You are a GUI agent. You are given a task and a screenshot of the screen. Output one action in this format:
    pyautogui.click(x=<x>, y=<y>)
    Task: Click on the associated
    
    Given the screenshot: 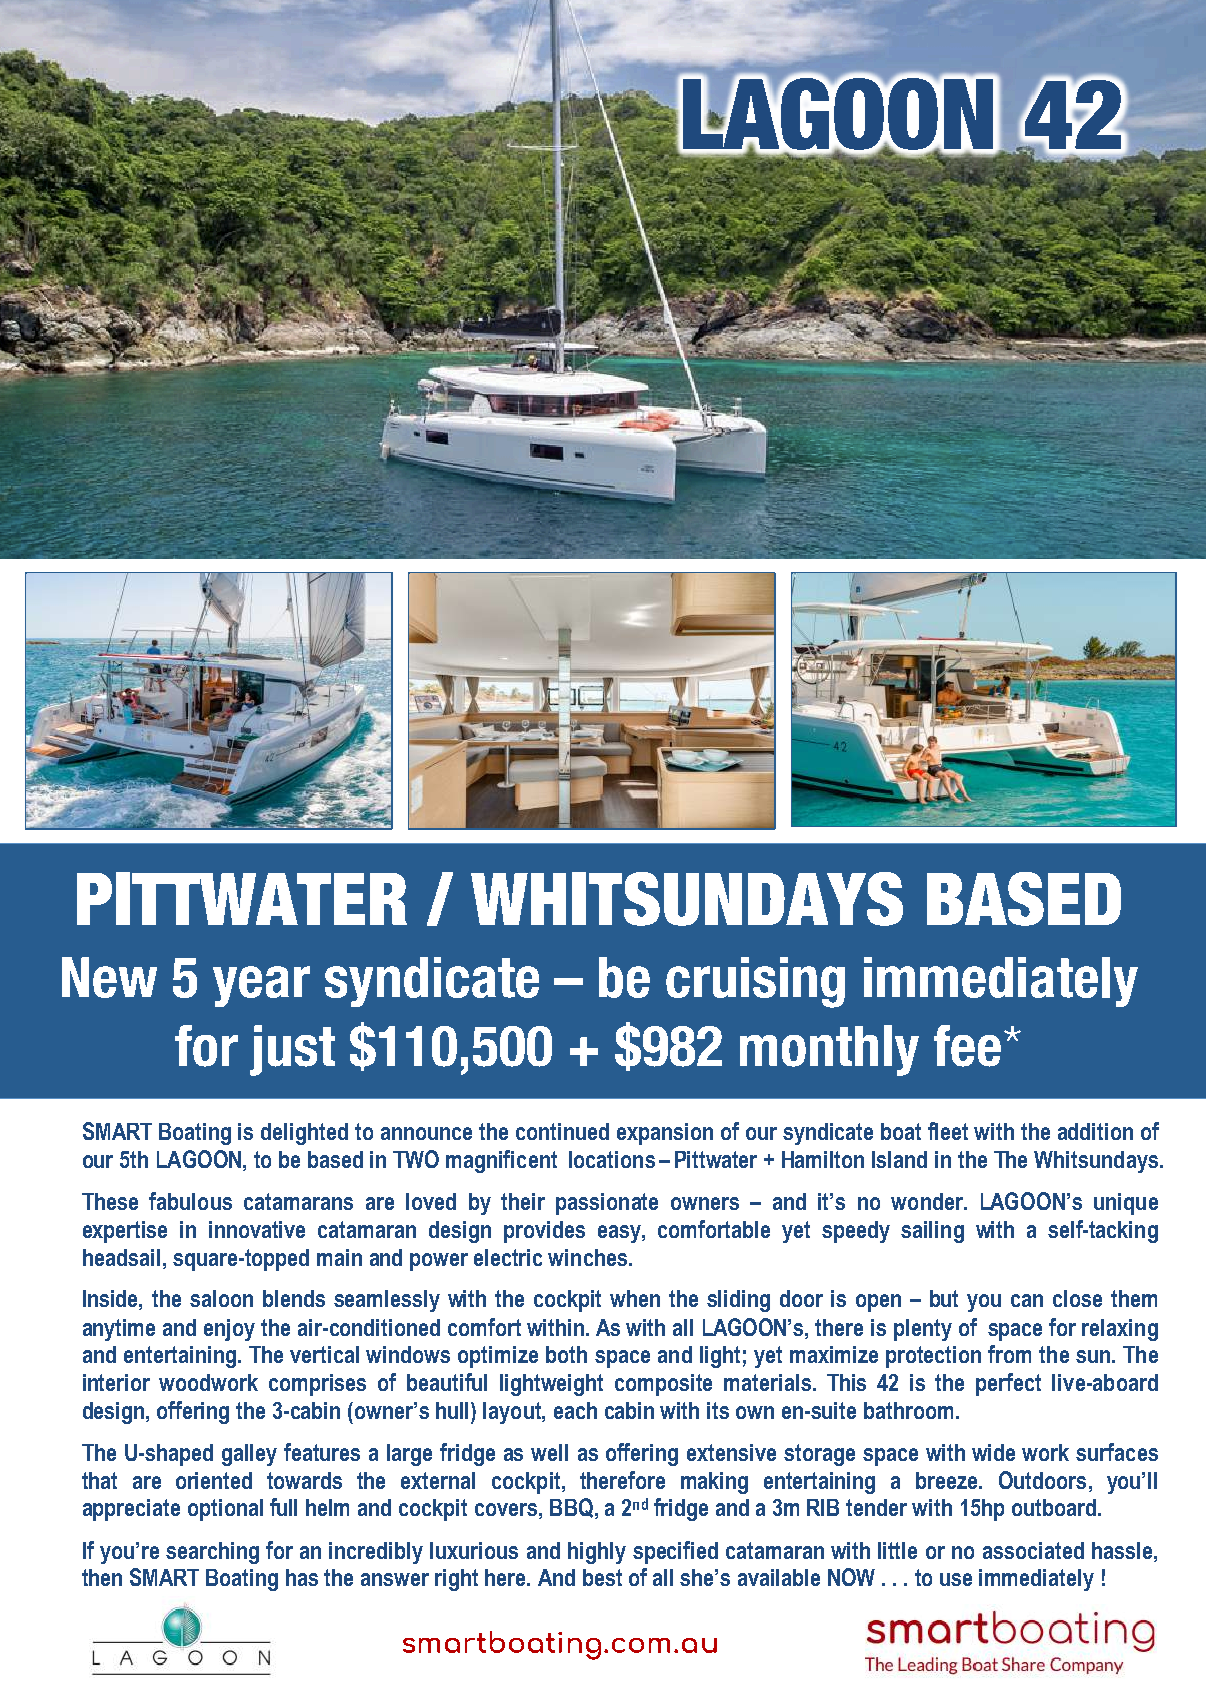 What is the action you would take?
    pyautogui.click(x=1033, y=1550)
